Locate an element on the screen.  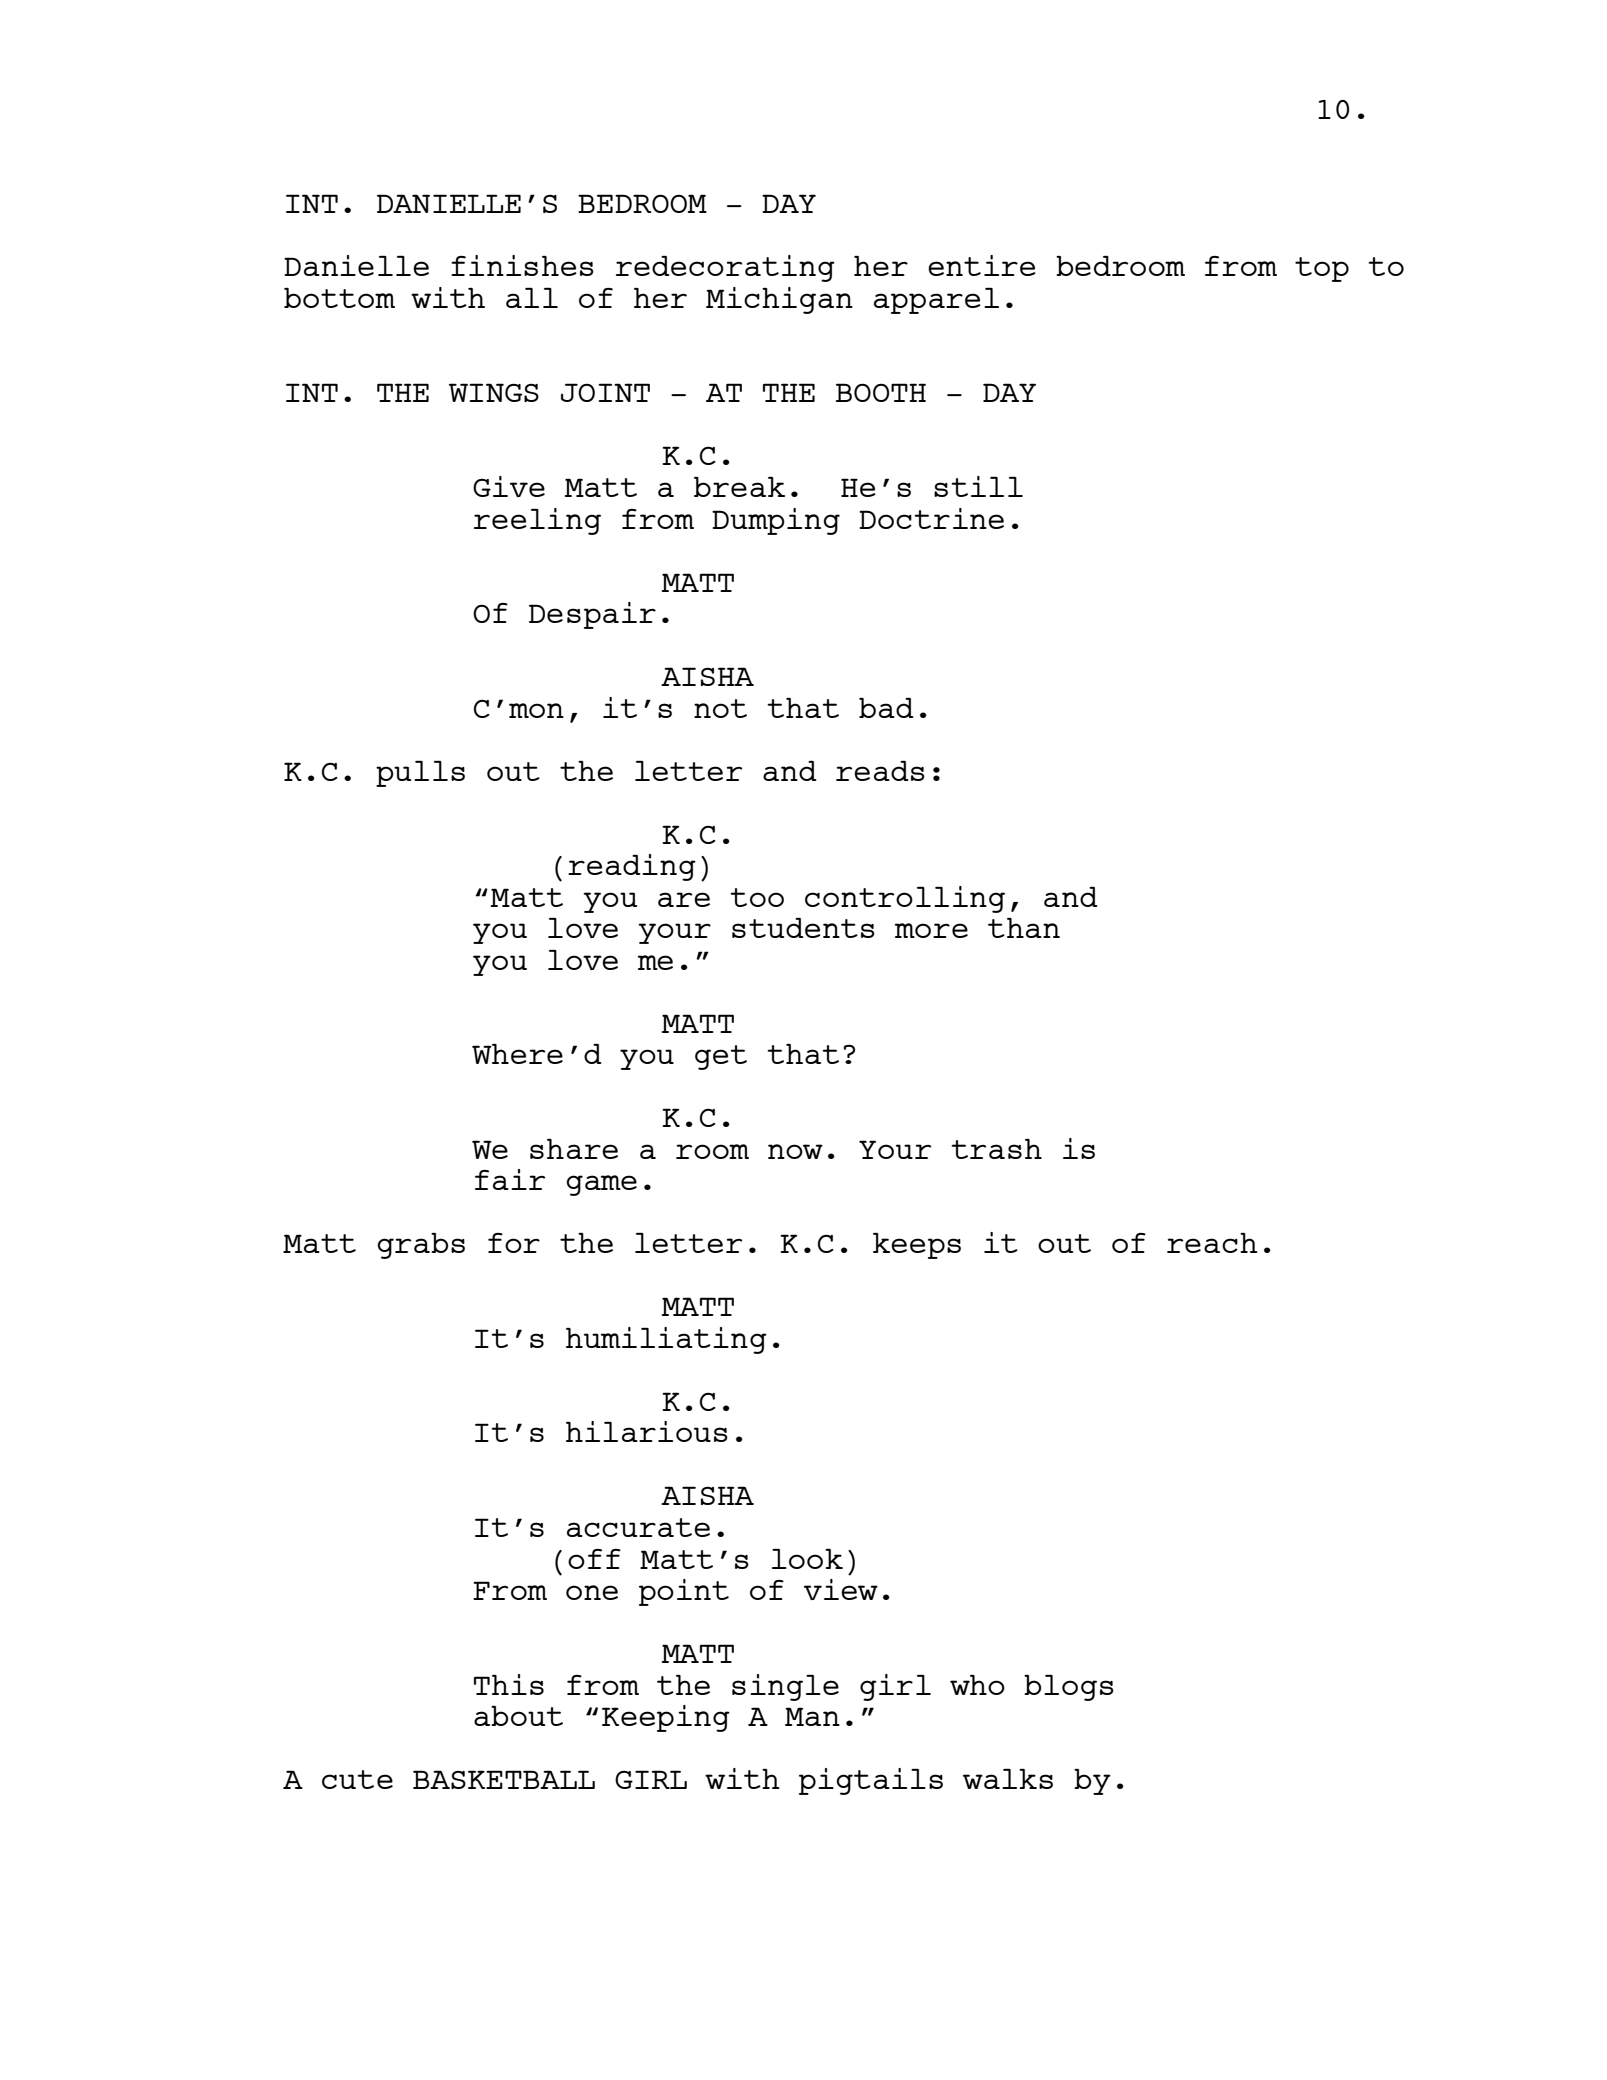
reach is located at coordinates (1212, 1243).
